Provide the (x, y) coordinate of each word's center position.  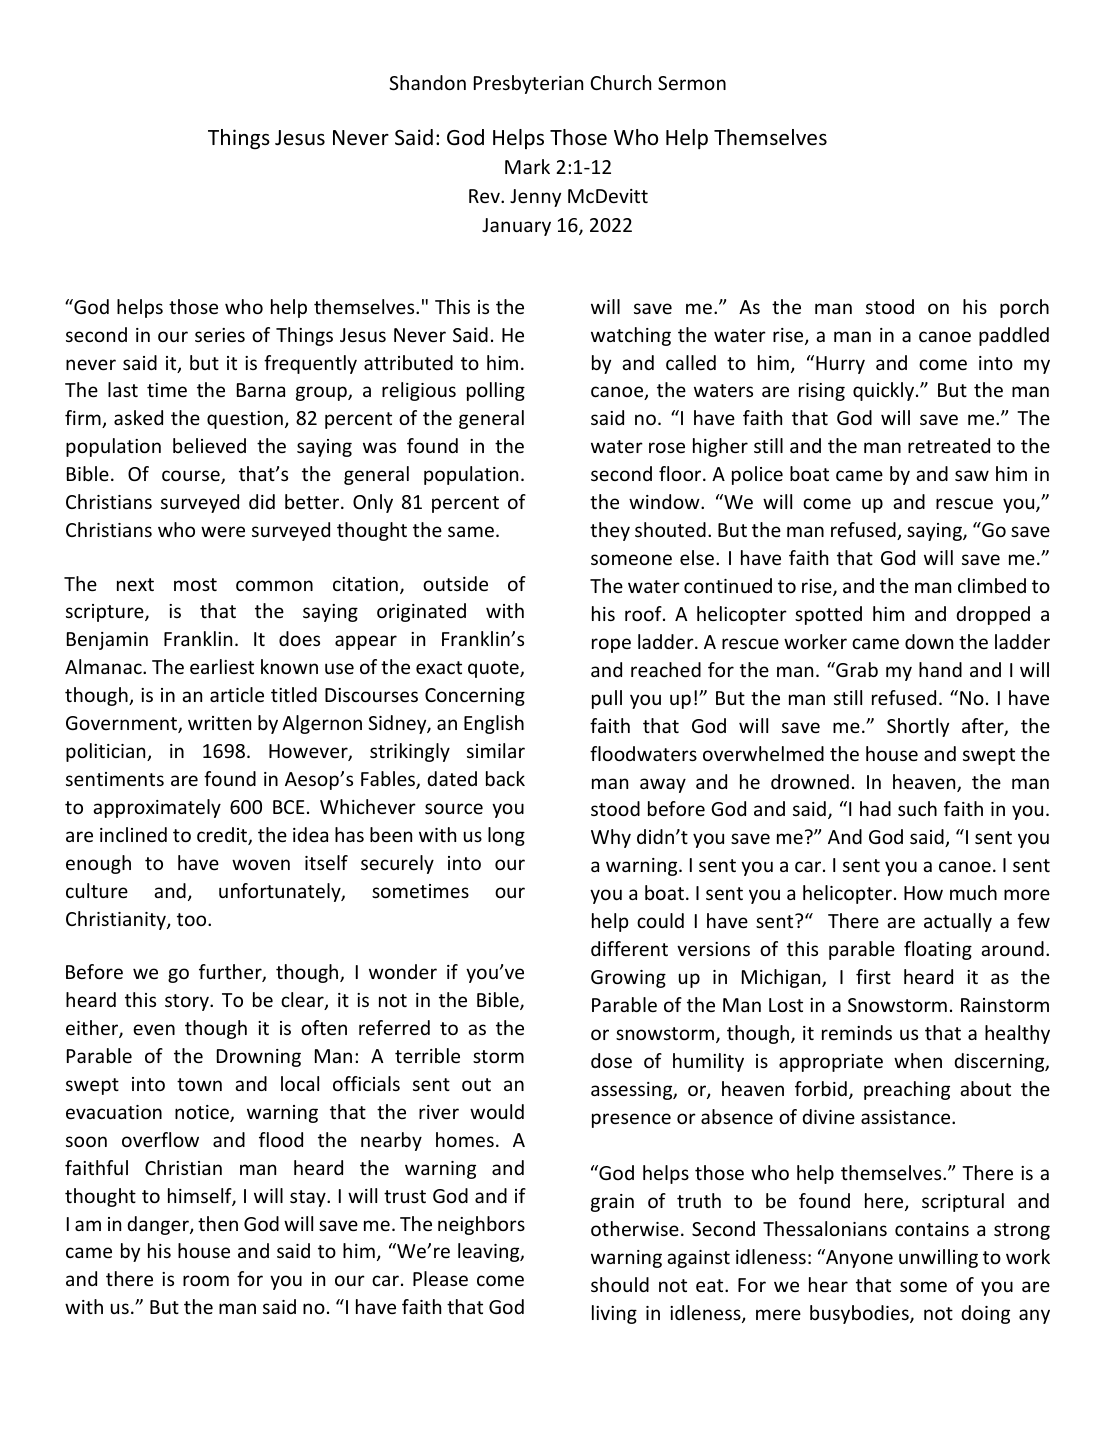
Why (611, 838)
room (206, 1280)
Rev (485, 196)
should (620, 1284)
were (223, 531)
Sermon (692, 83)
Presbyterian (528, 84)
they (610, 531)
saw (972, 475)
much (973, 892)
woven (261, 864)
